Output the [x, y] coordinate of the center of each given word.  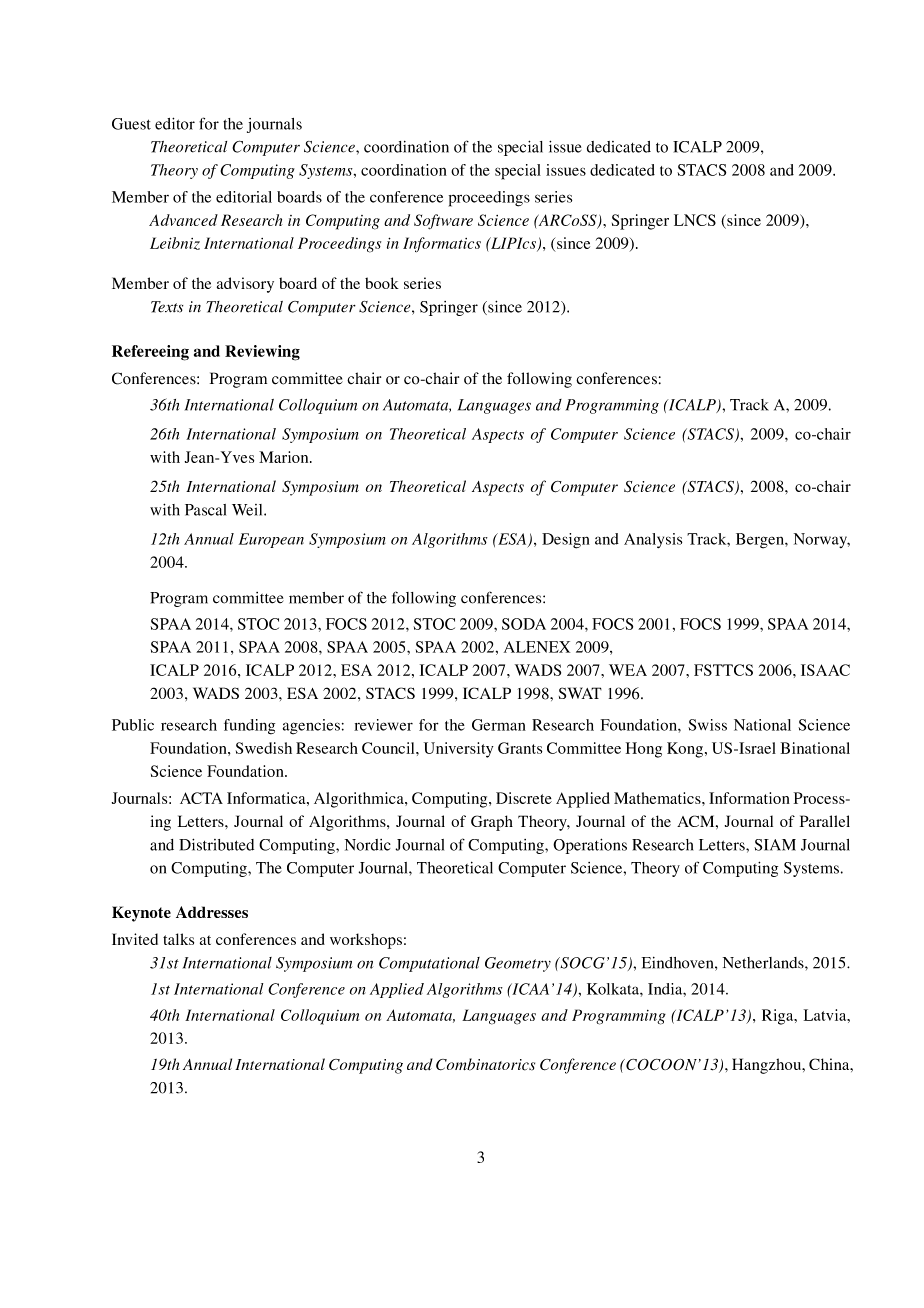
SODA [524, 624]
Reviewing [262, 353]
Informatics [442, 244]
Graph [492, 823]
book [382, 283]
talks [178, 939]
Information [749, 798]
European [271, 540]
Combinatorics [485, 1064]
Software [443, 222]
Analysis [653, 541]
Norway [822, 540]
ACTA [201, 798]
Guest [131, 124]
